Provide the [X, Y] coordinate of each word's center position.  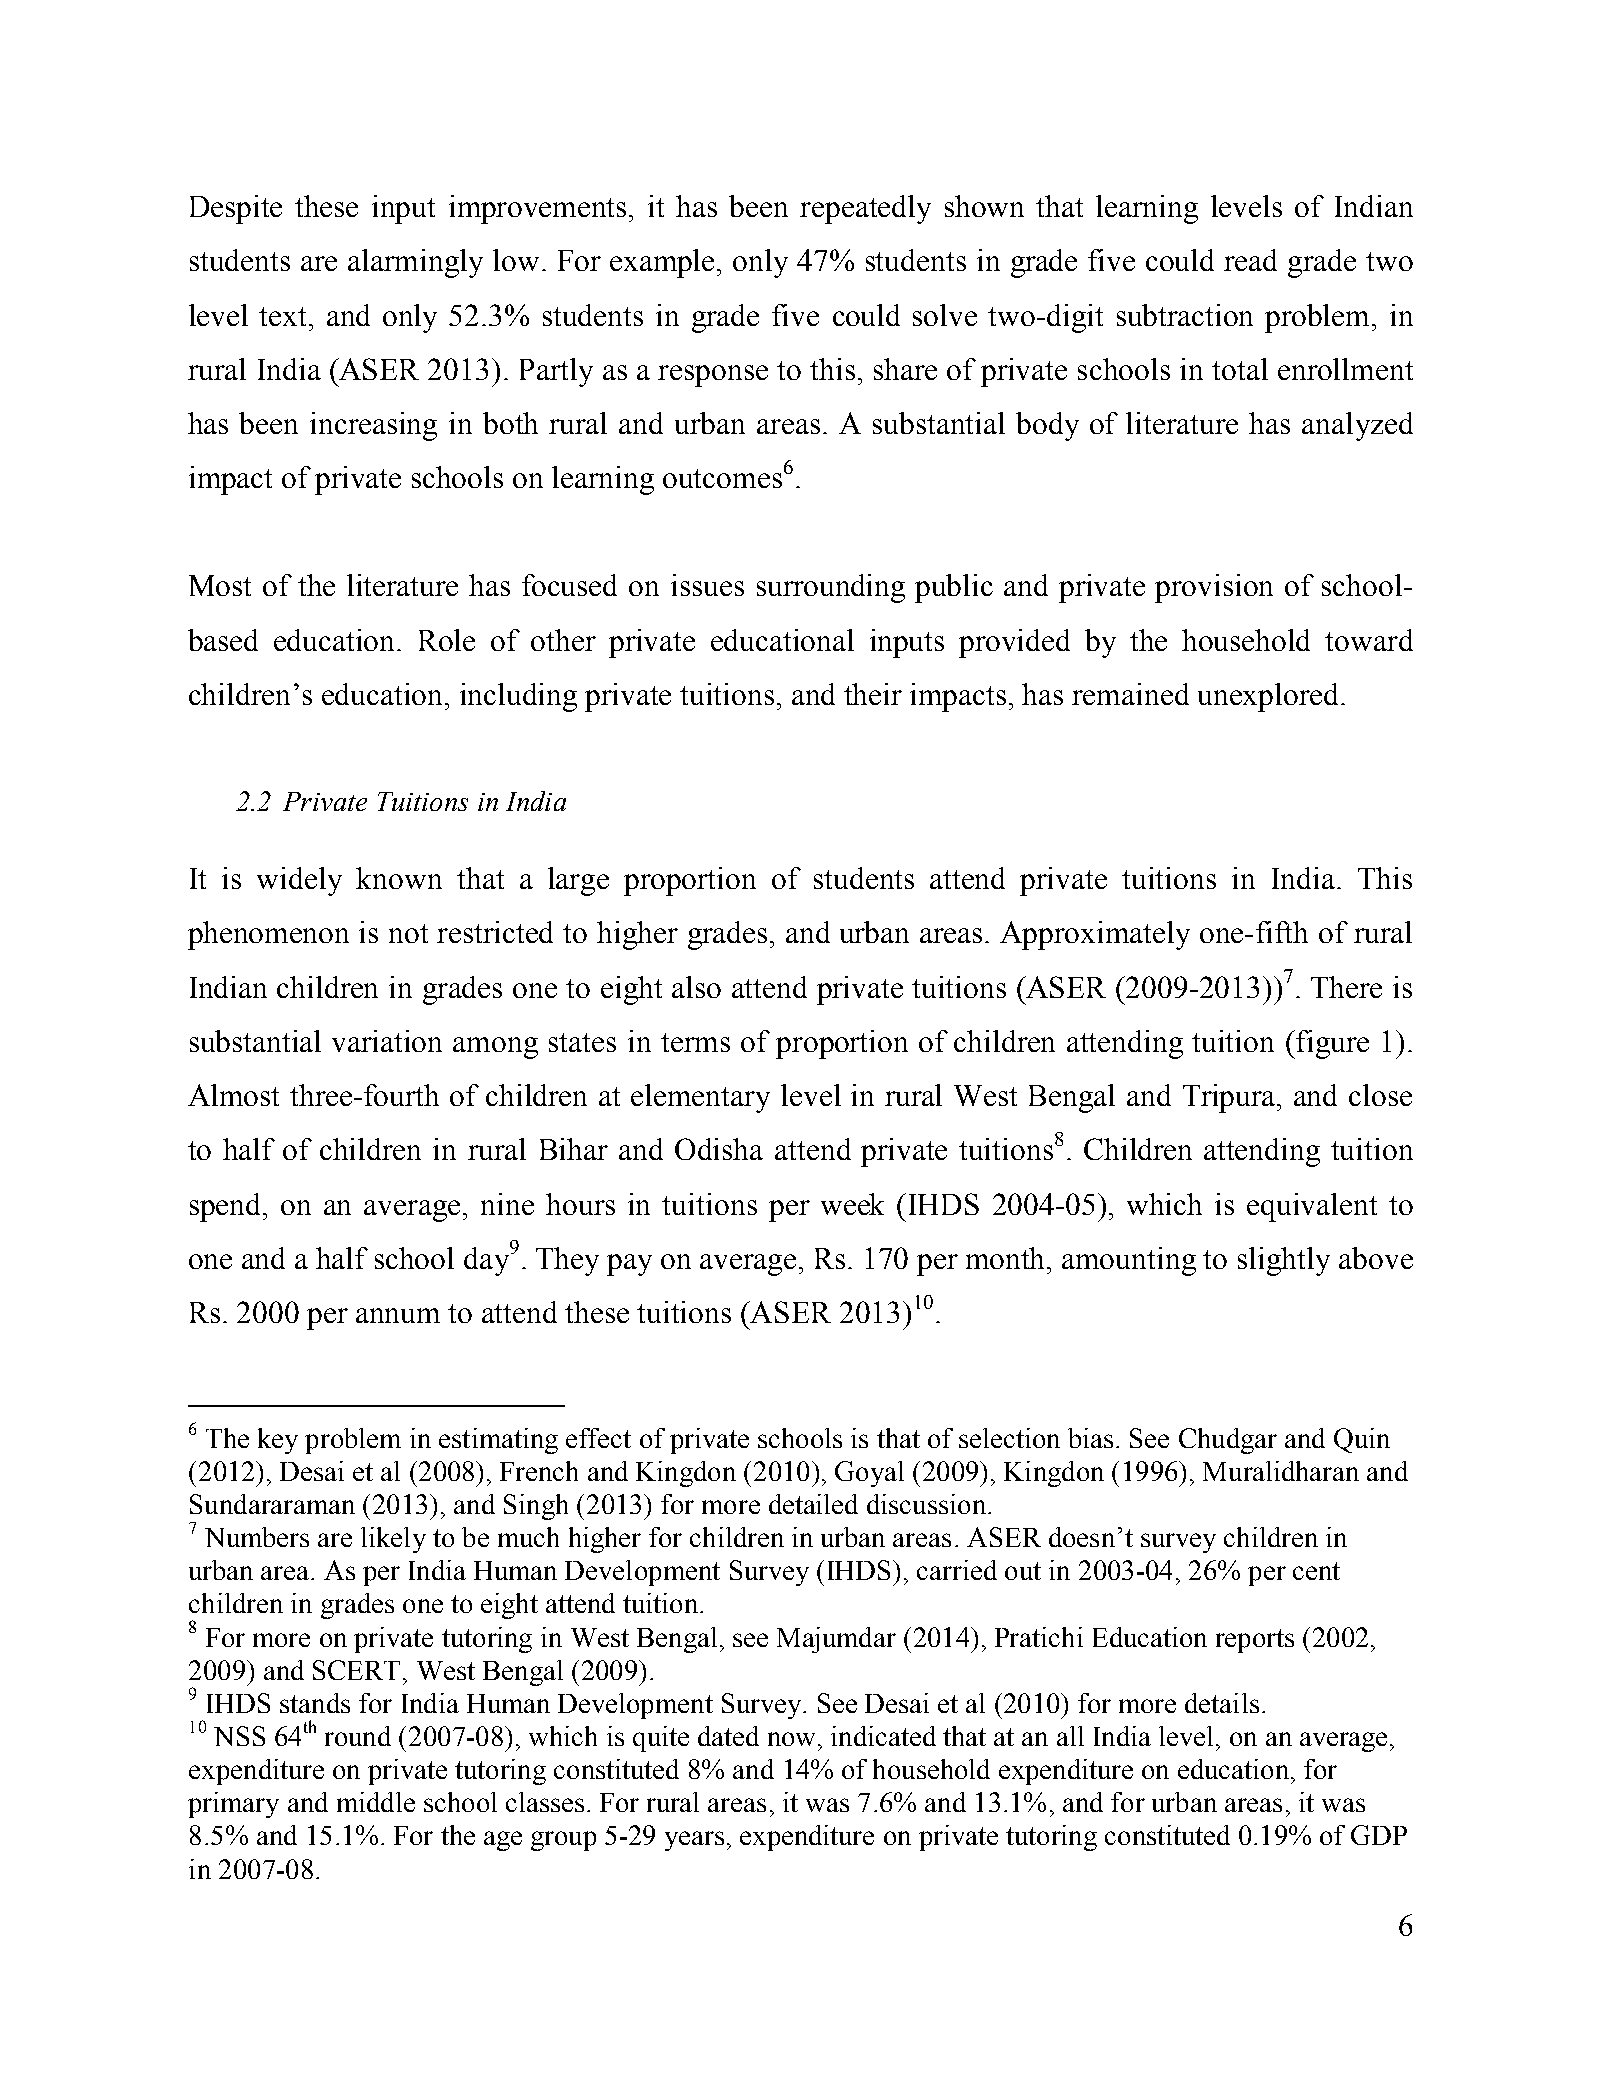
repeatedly [865, 209]
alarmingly [415, 263]
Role [447, 640]
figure [1331, 1044]
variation [387, 1041]
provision [1214, 588]
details [1222, 1703]
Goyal [869, 1474]
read [1250, 260]
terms [695, 1042]
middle [376, 1802]
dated [728, 1736]
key [278, 1441]
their [873, 694]
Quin [1362, 1440]
